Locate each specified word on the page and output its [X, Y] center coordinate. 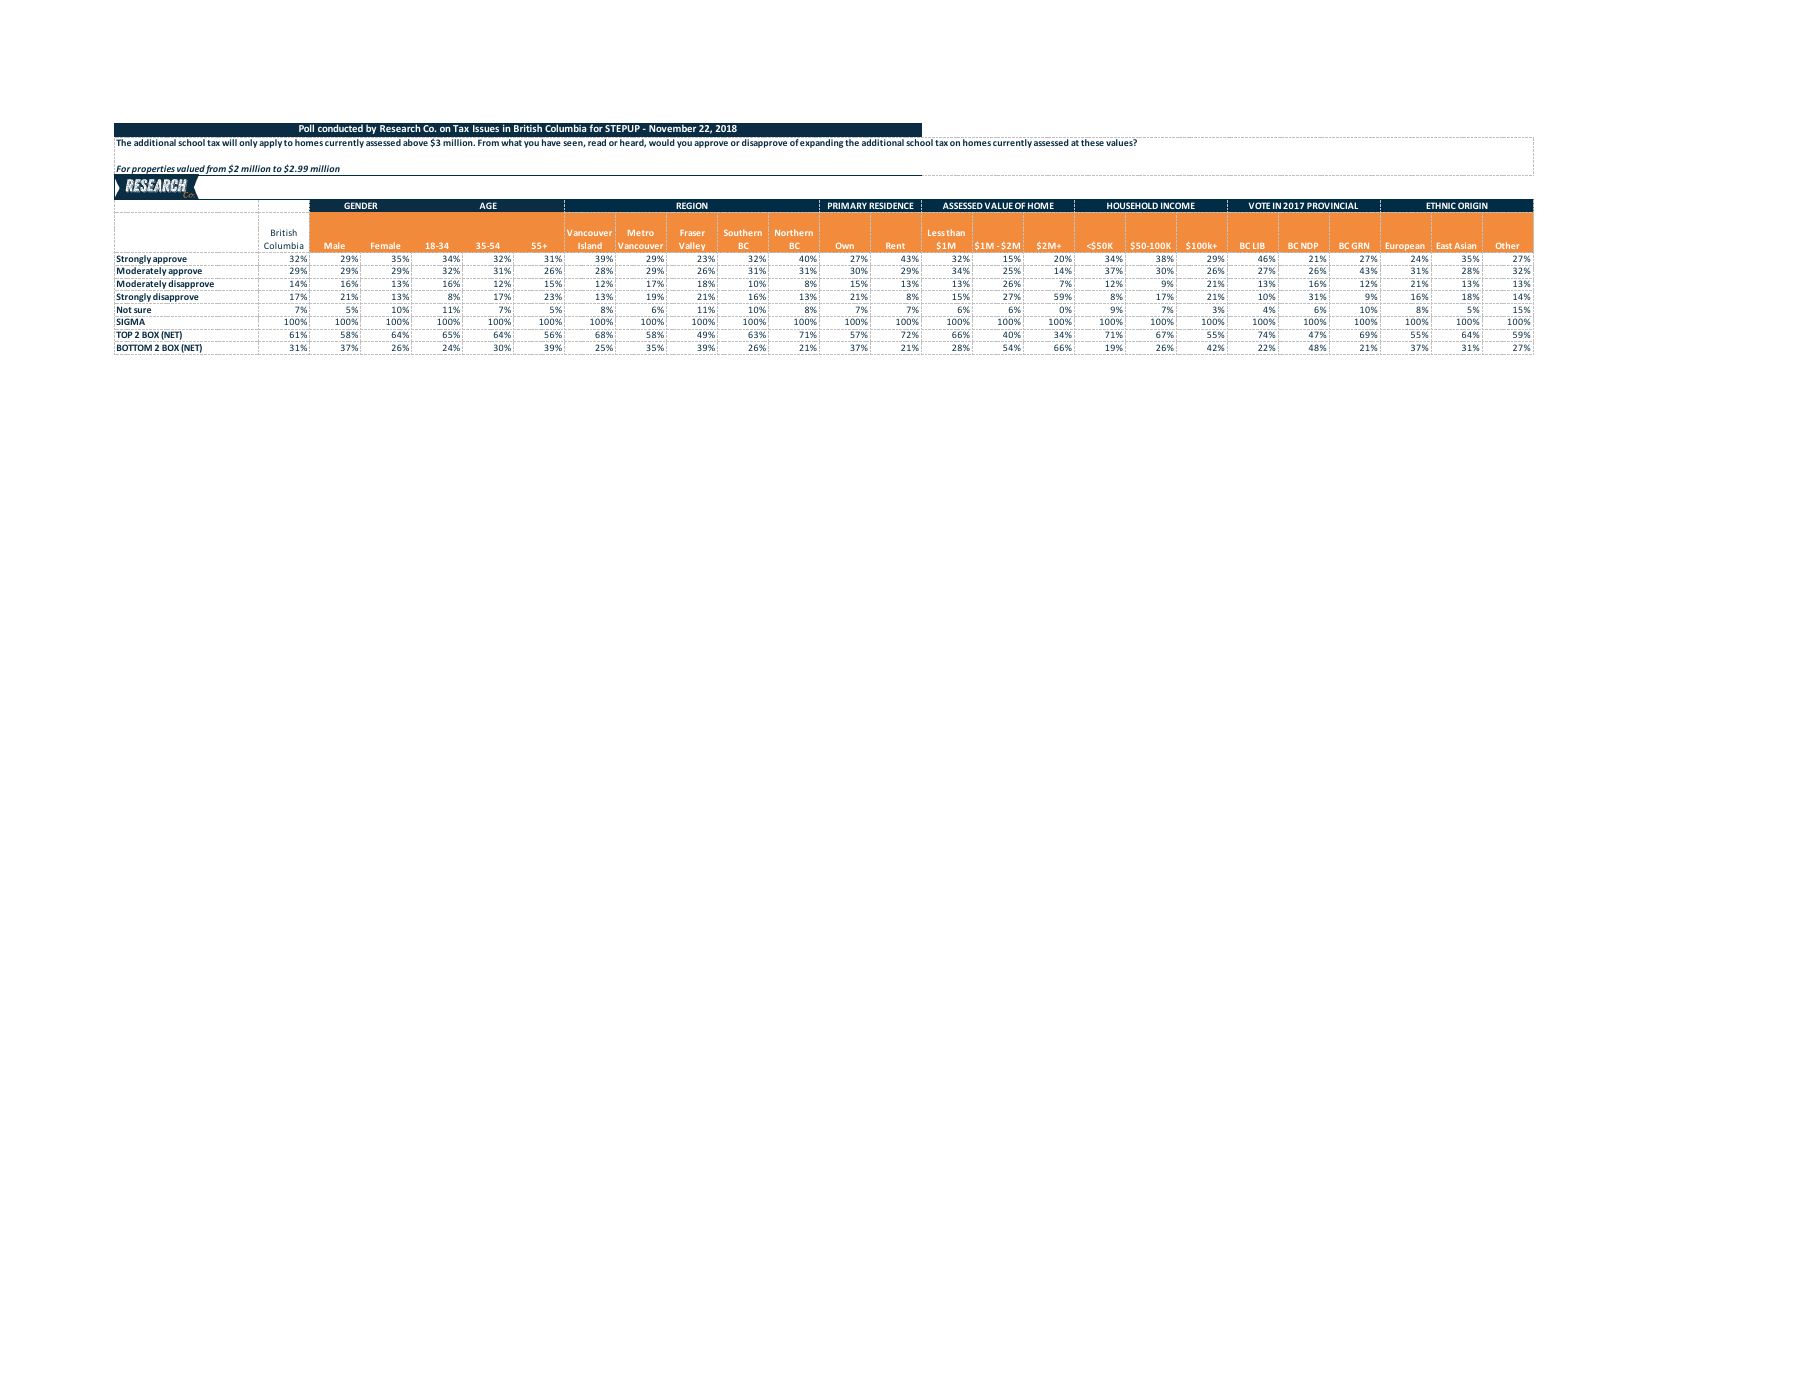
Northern [794, 232]
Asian [1465, 245]
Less [936, 233]
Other [1507, 245]
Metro [641, 233]
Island [590, 245]
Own [845, 246]
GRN [1360, 246]
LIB [1259, 246]
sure [142, 310]
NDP [1309, 246]
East [1444, 246]
